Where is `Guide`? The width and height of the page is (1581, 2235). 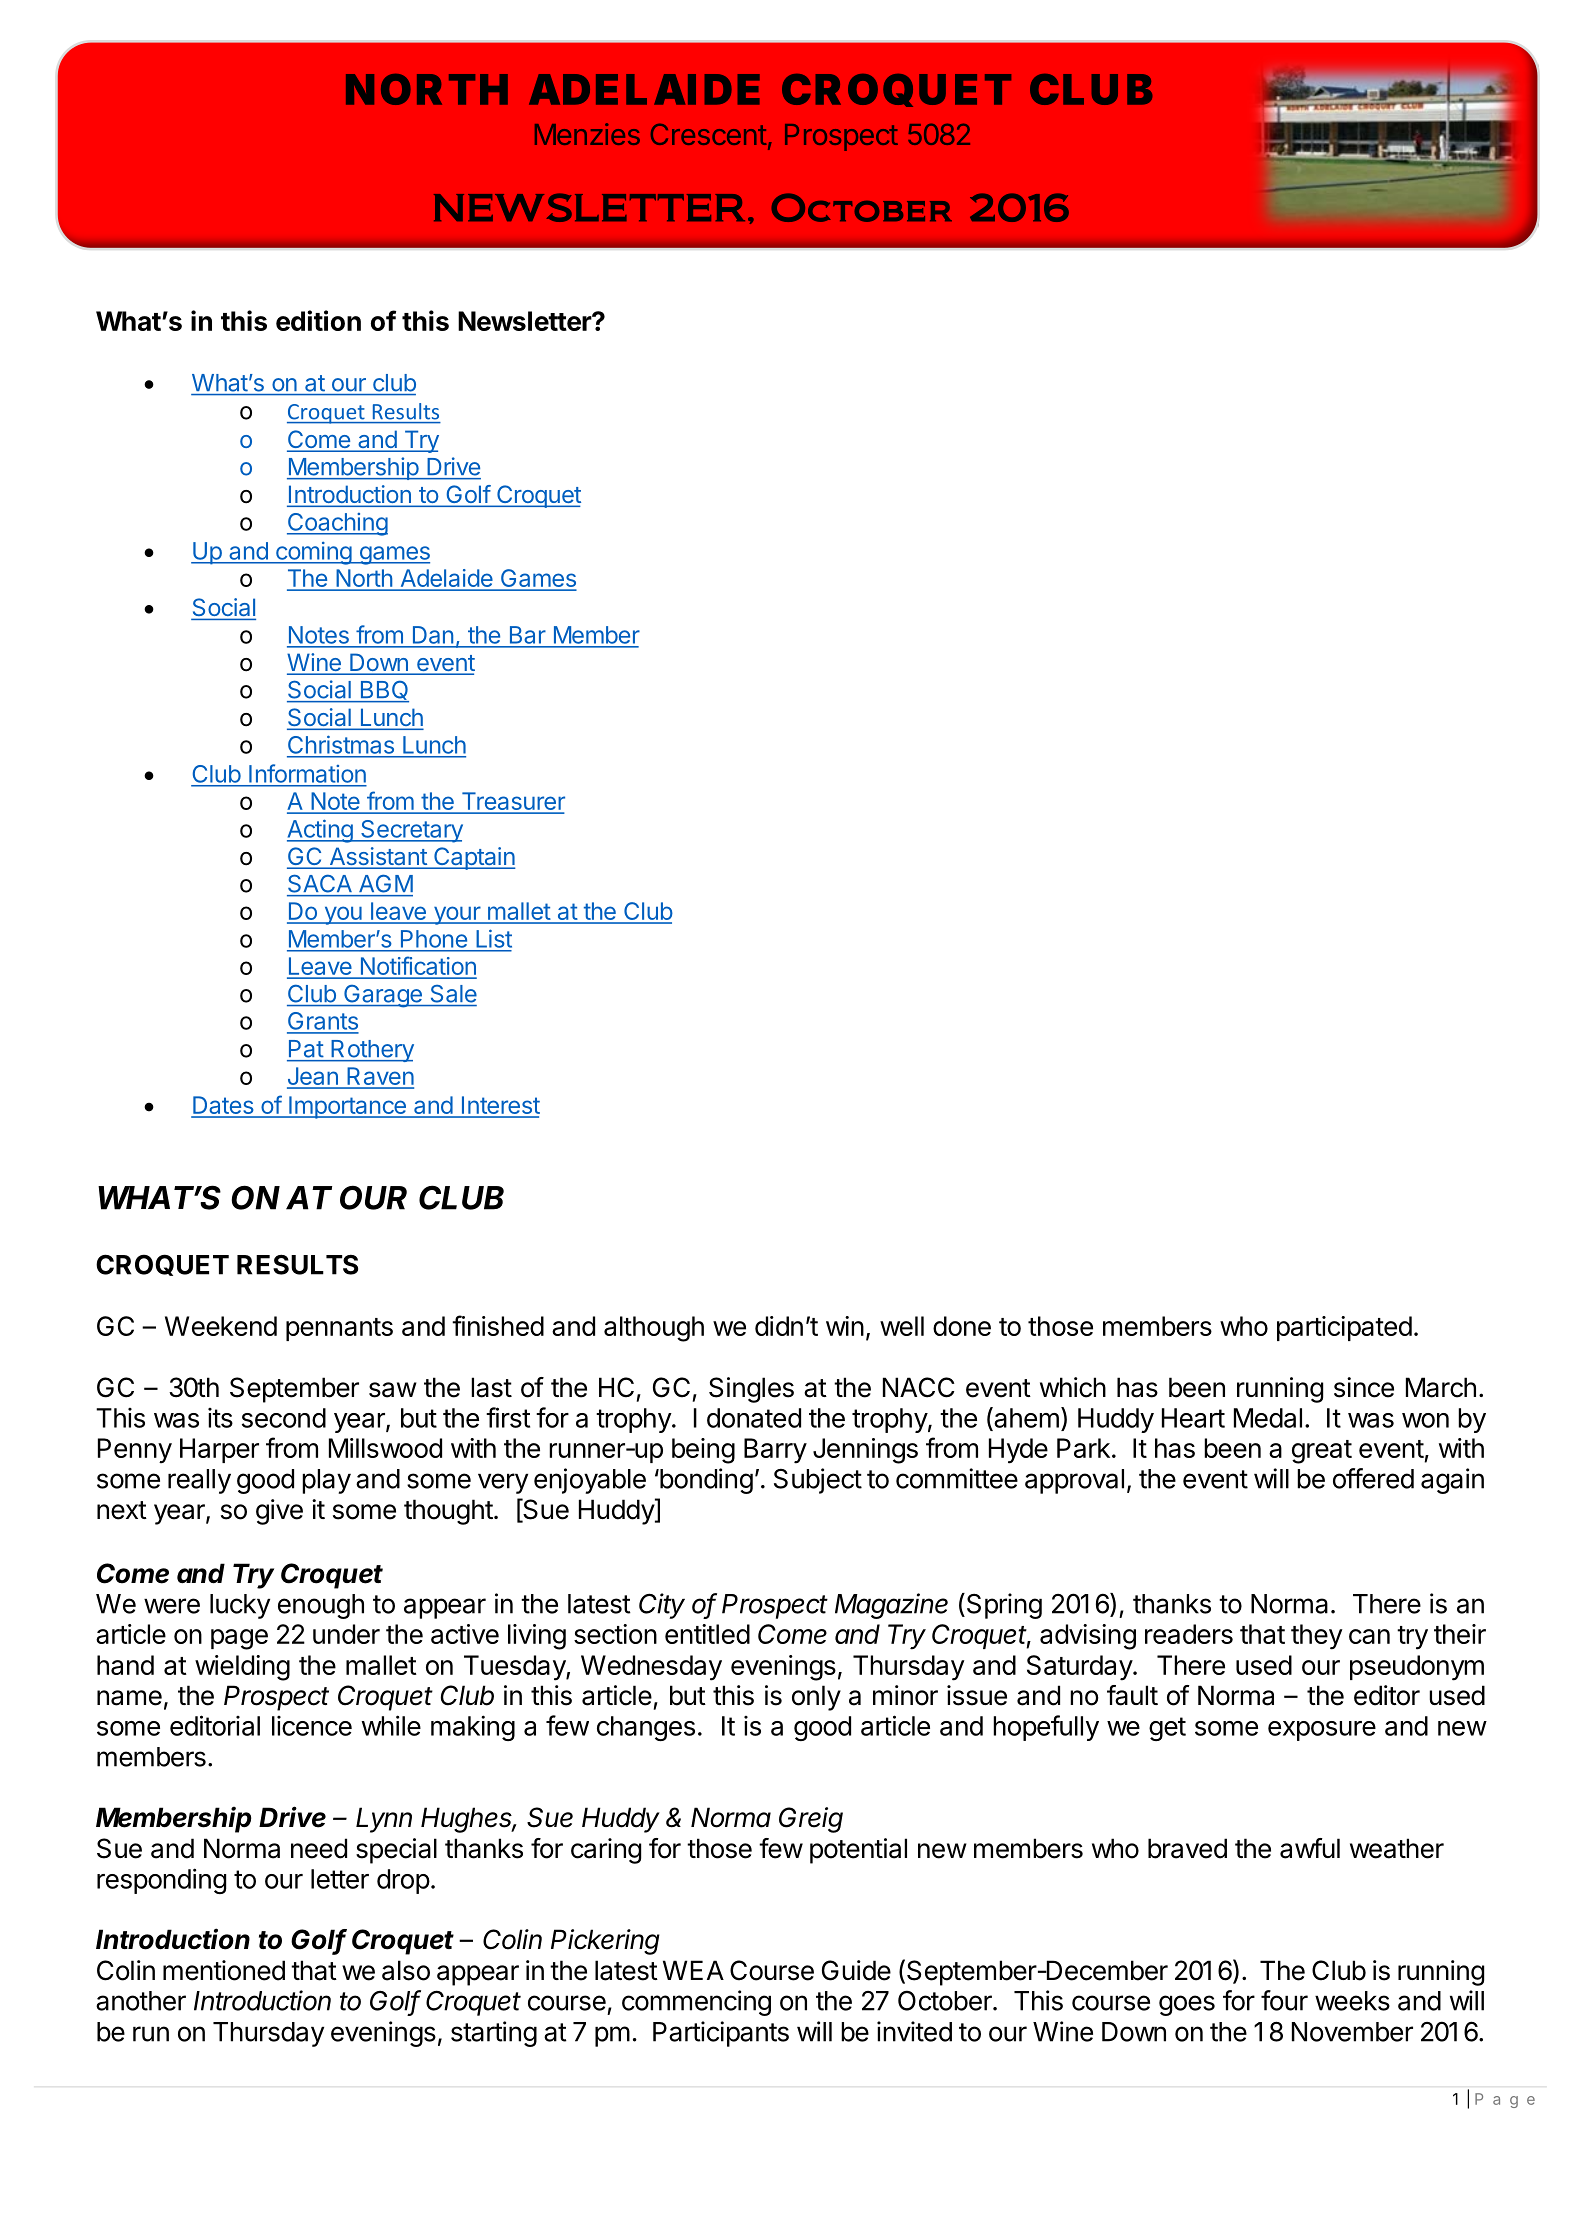
Guide is located at coordinates (856, 1970).
